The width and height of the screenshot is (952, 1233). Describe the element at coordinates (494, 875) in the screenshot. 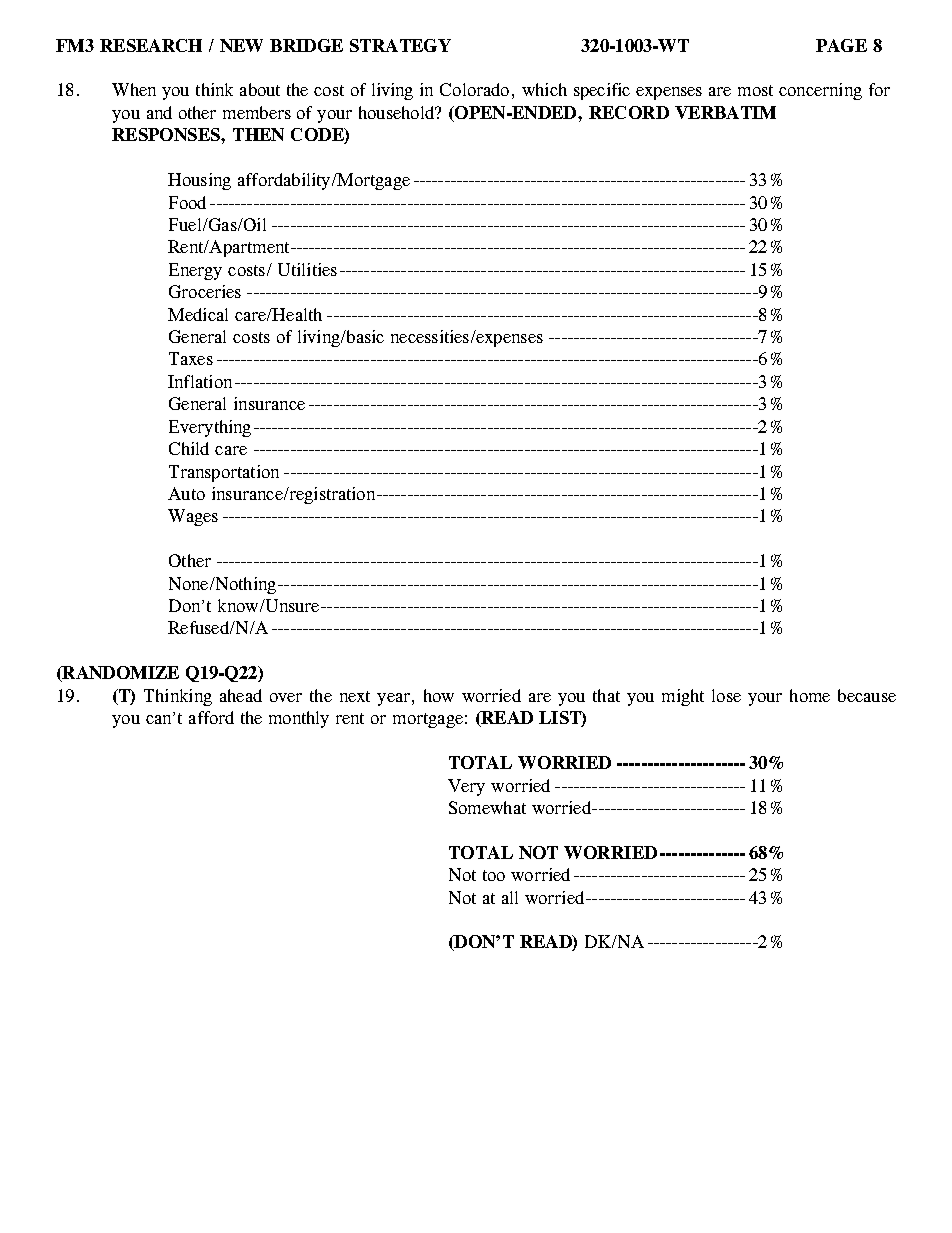

I see `too` at that location.
